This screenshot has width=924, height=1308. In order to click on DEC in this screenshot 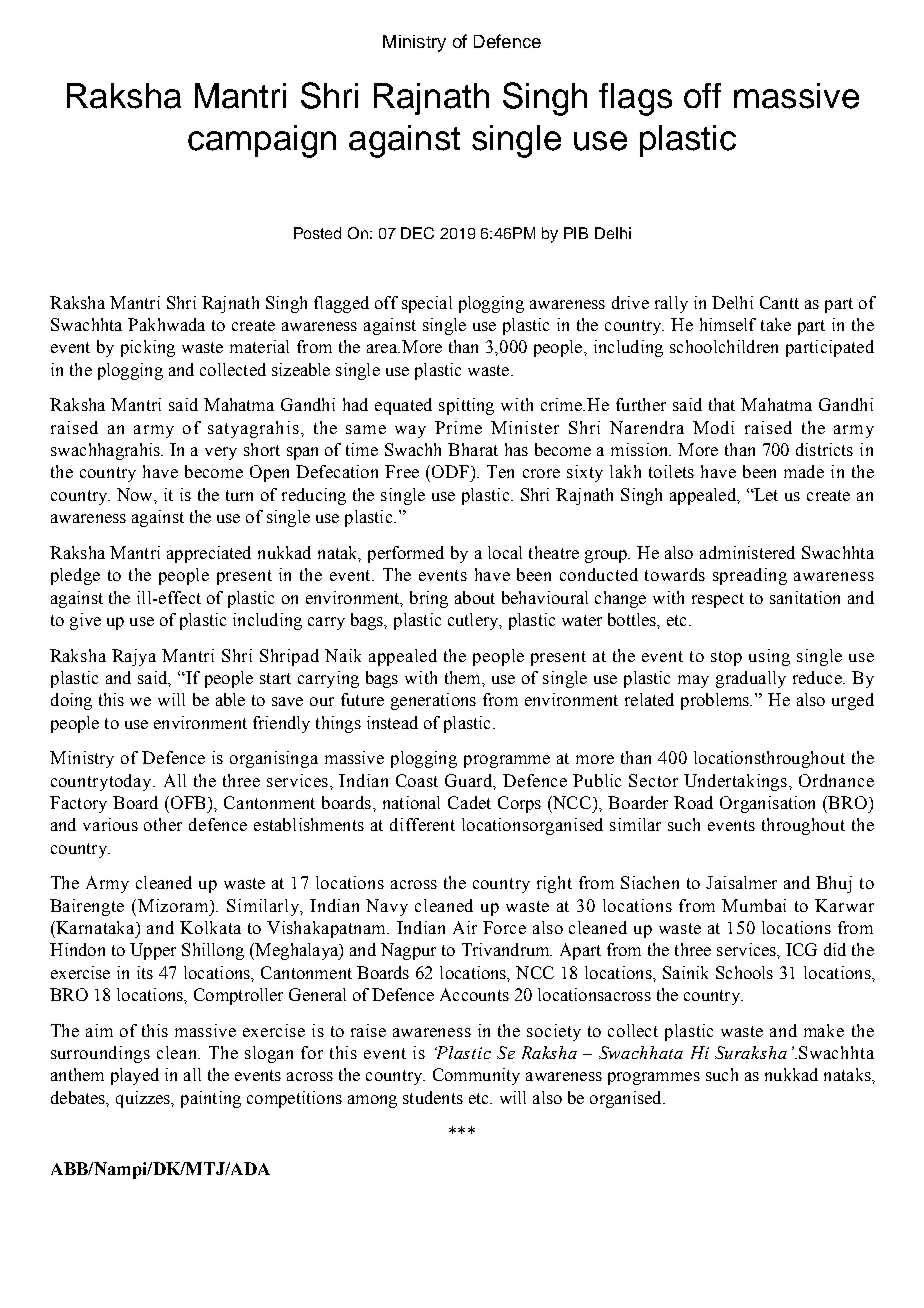, I will do `click(417, 233)`.
